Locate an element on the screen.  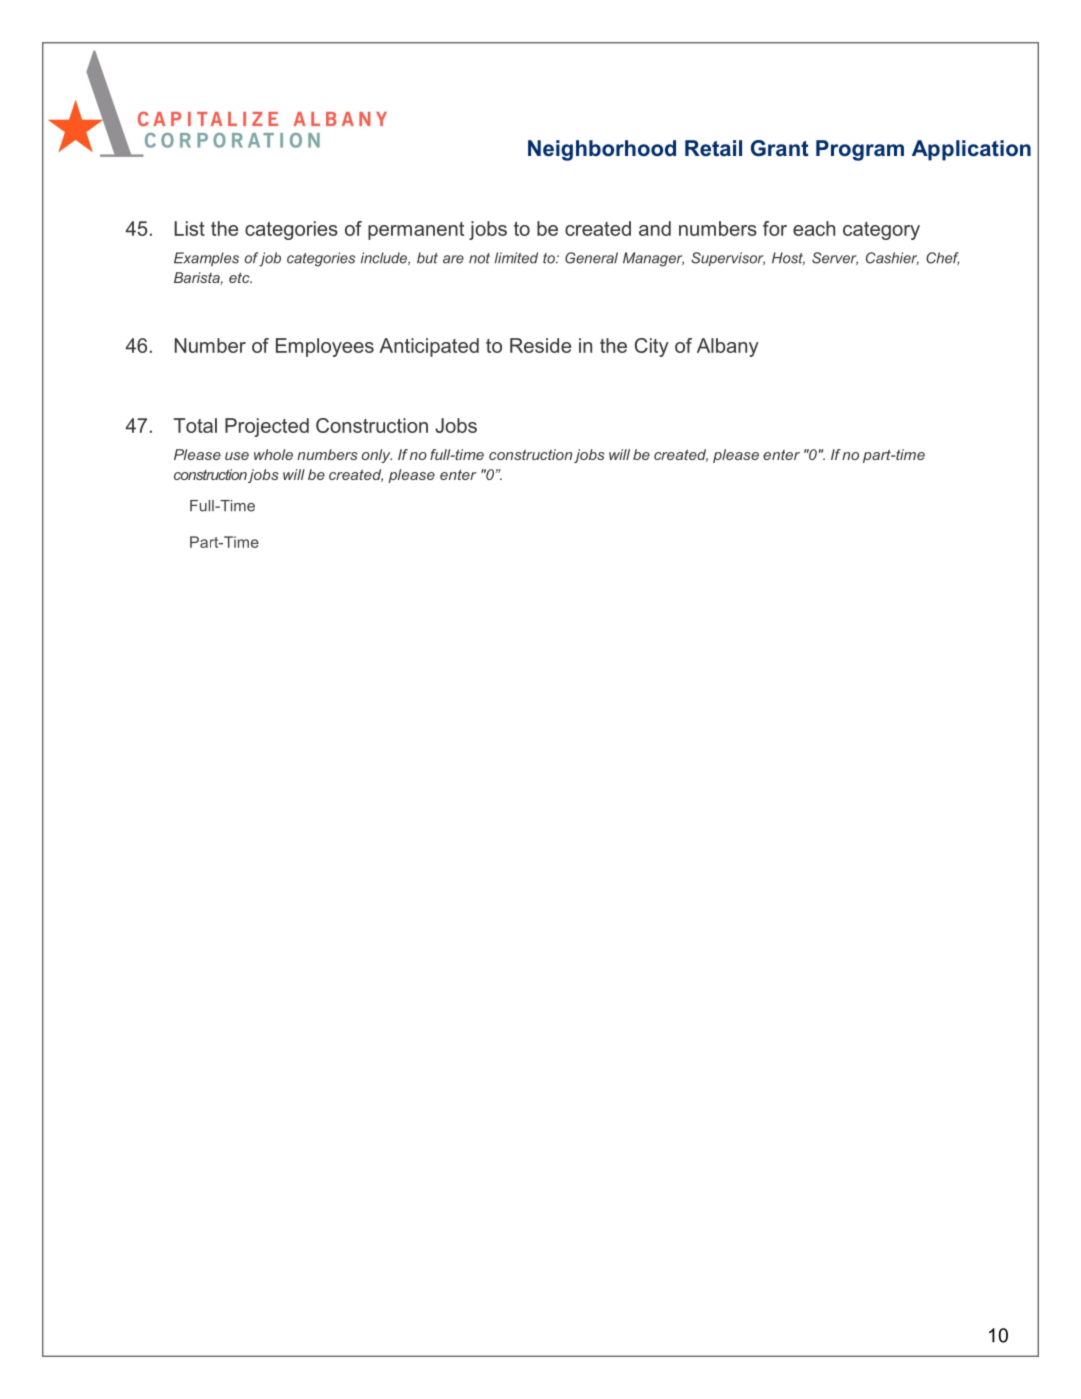
whole is located at coordinates (273, 454).
